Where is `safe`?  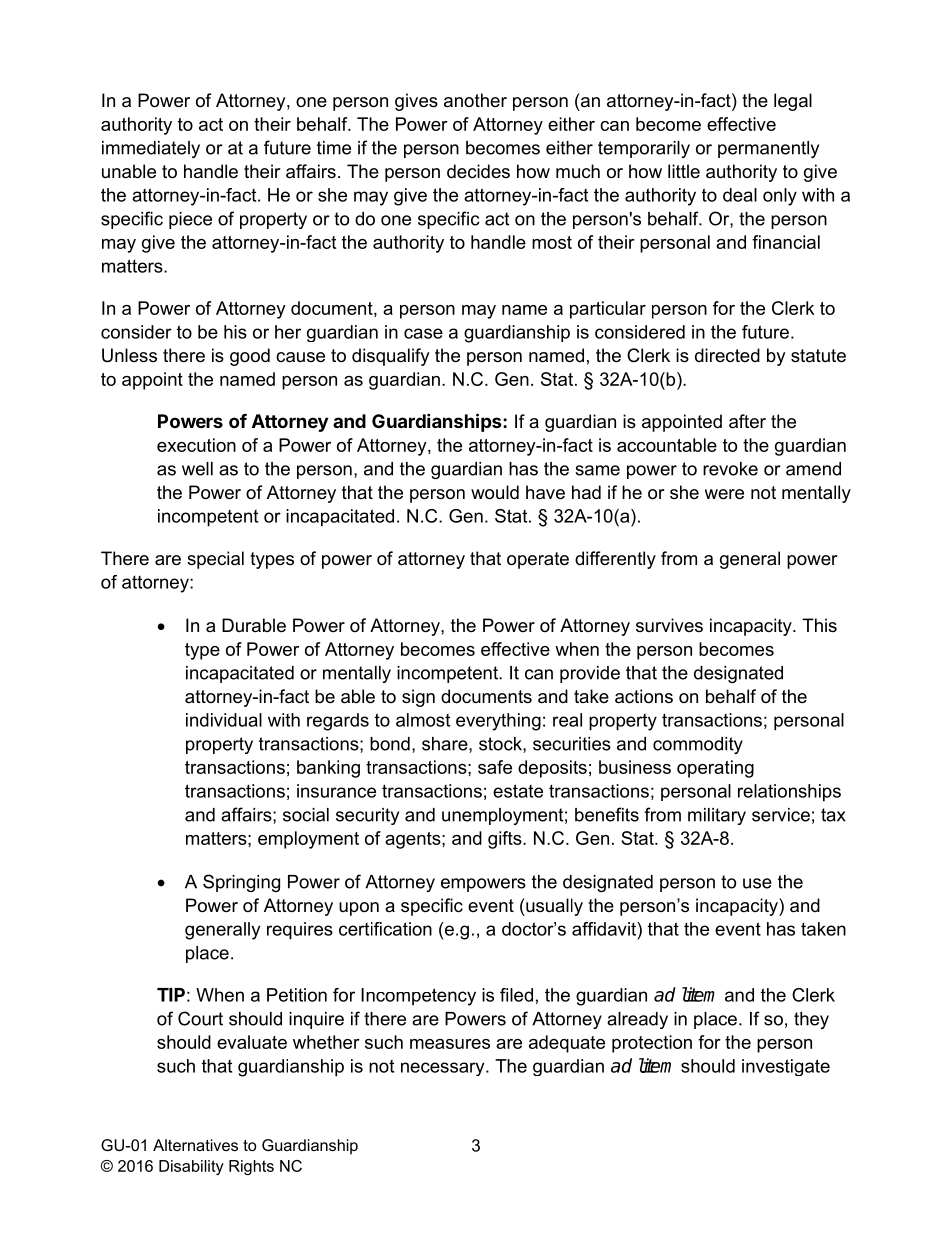
safe is located at coordinates (495, 767).
